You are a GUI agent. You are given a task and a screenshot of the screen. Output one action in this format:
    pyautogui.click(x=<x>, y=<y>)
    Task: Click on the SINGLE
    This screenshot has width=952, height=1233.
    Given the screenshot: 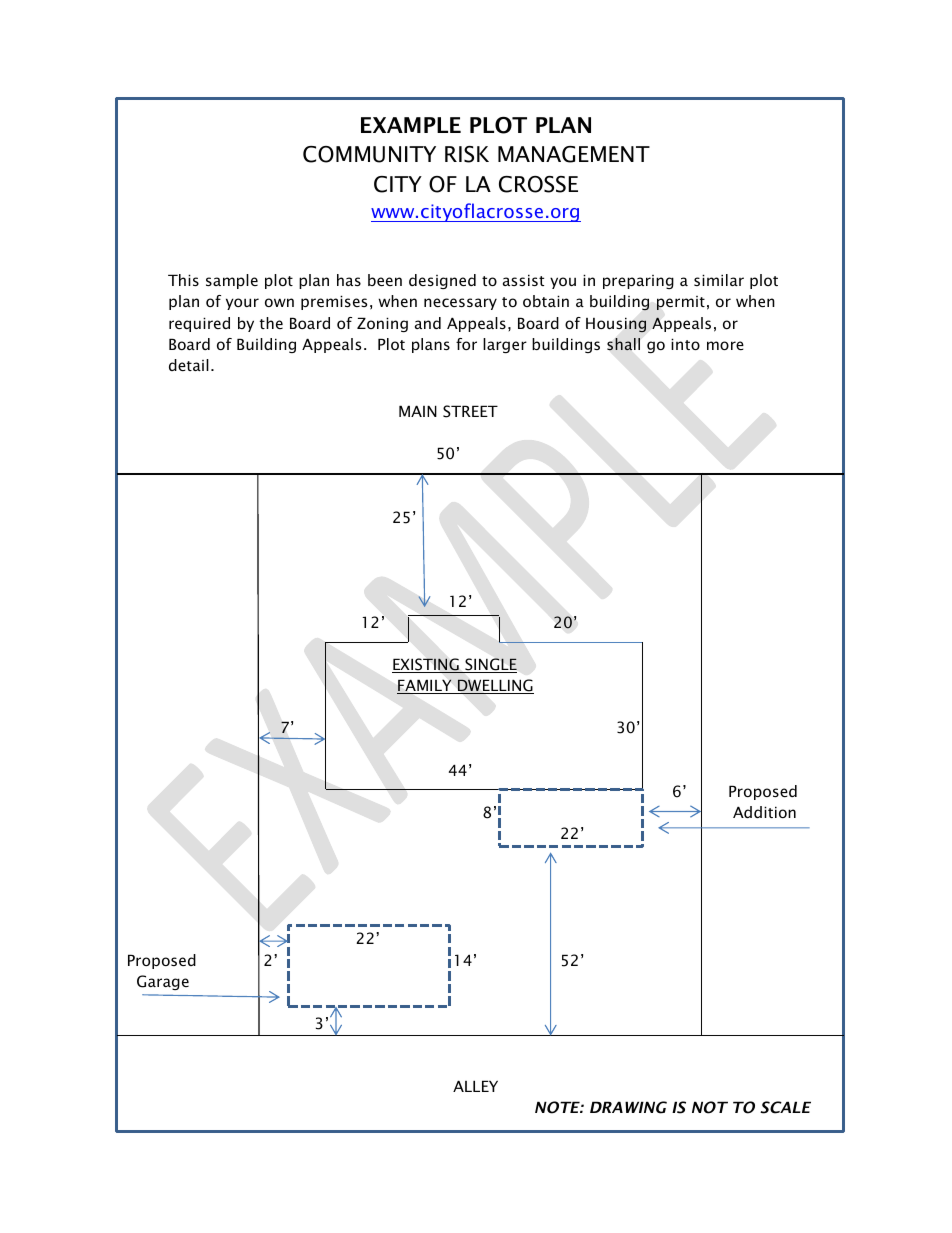 What is the action you would take?
    pyautogui.click(x=490, y=665)
